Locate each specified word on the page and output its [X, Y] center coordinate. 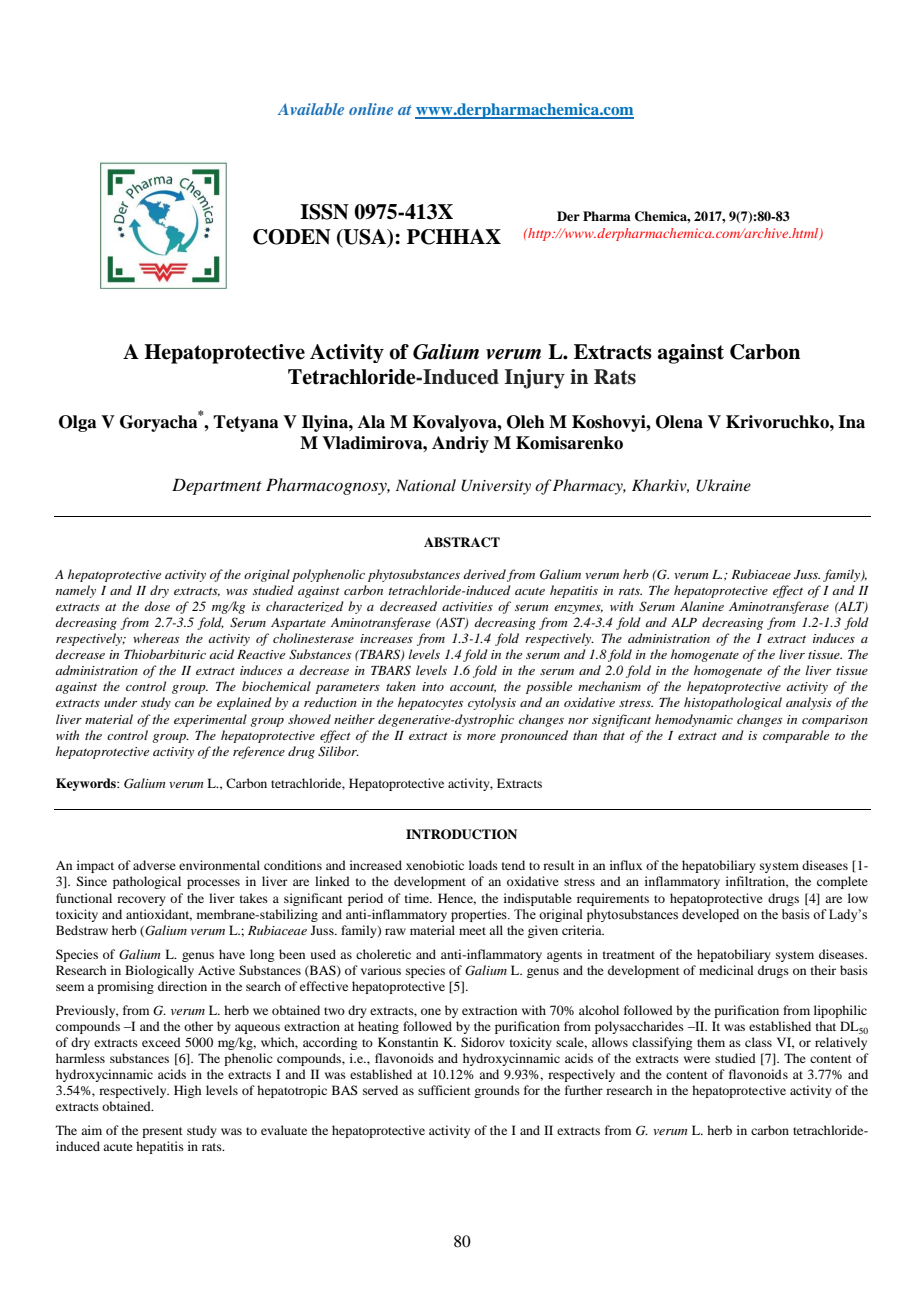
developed [710, 915]
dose [157, 606]
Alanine [702, 606]
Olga [78, 423]
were [697, 1059]
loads [483, 865]
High [187, 1091]
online [371, 109]
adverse [154, 865]
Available [310, 109]
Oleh [526, 422]
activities [467, 606]
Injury [534, 379]
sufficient [444, 1090]
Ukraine [723, 485]
